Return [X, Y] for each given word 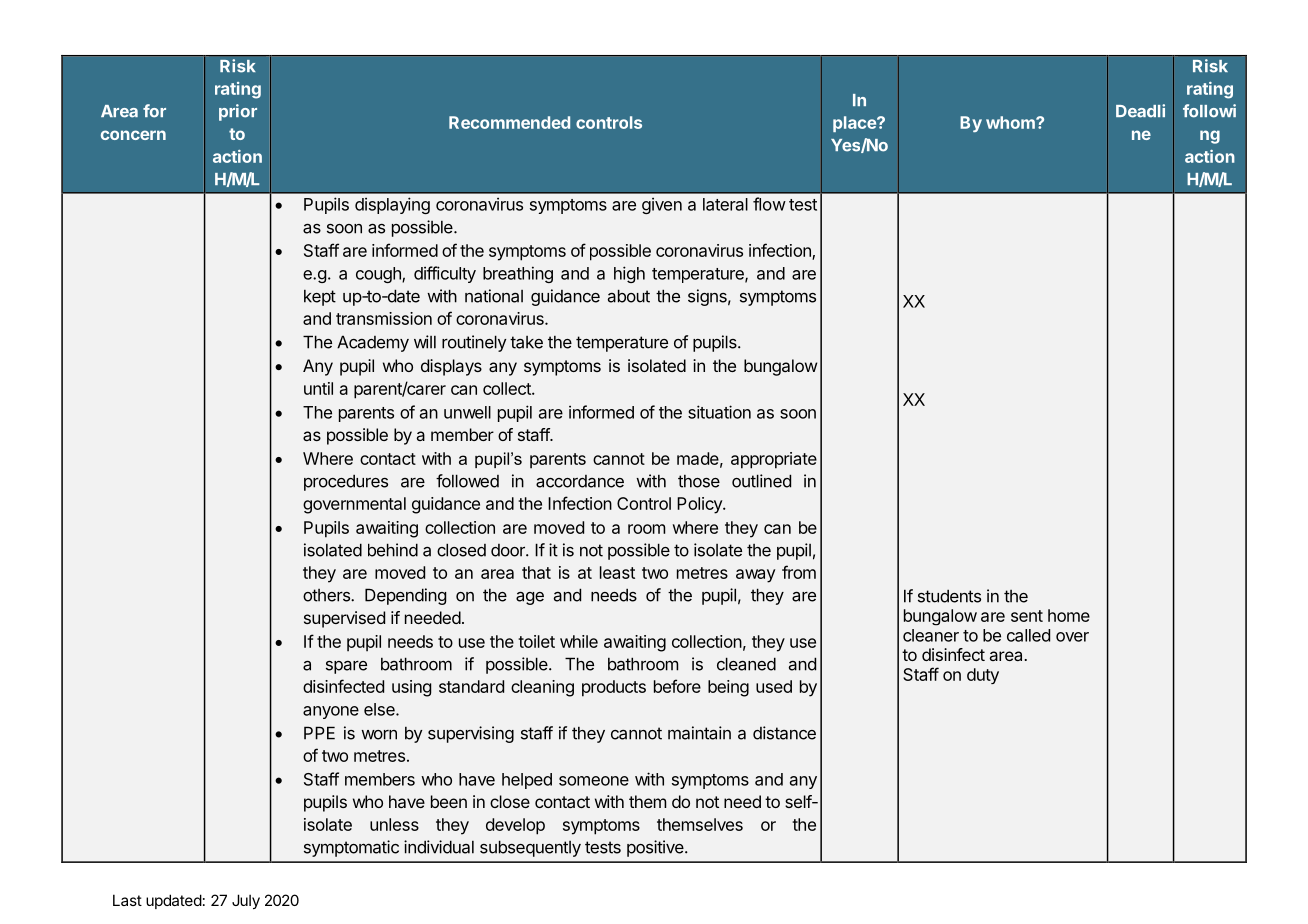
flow [769, 204]
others [327, 595]
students [949, 596]
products [614, 688]
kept [320, 298]
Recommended [509, 122]
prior [238, 112]
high [629, 274]
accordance [580, 481]
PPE [319, 733]
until [318, 388]
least [617, 572]
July [246, 901]
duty [983, 676]
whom [1011, 122]
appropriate [774, 460]
